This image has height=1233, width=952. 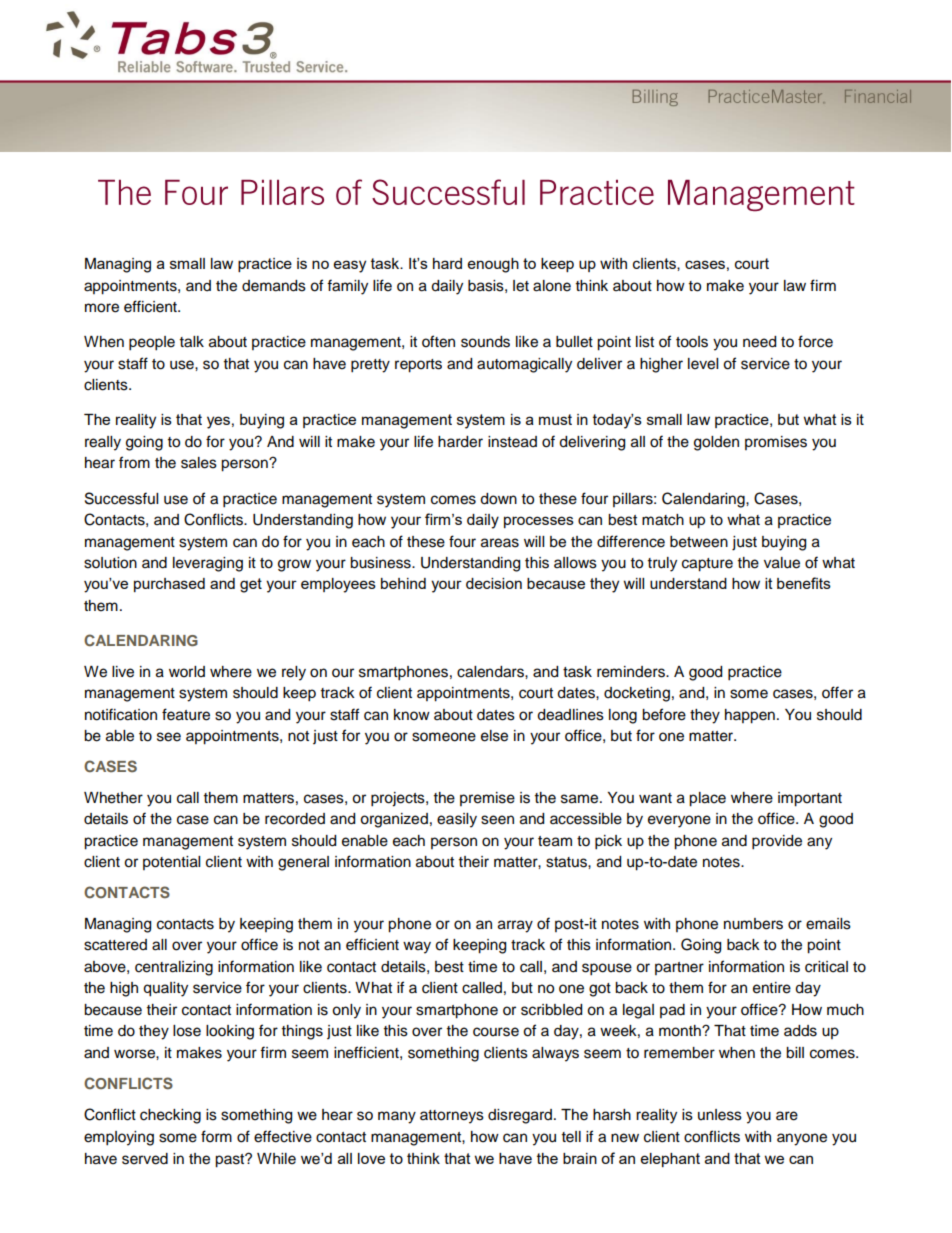 I want to click on need, so click(x=759, y=342).
